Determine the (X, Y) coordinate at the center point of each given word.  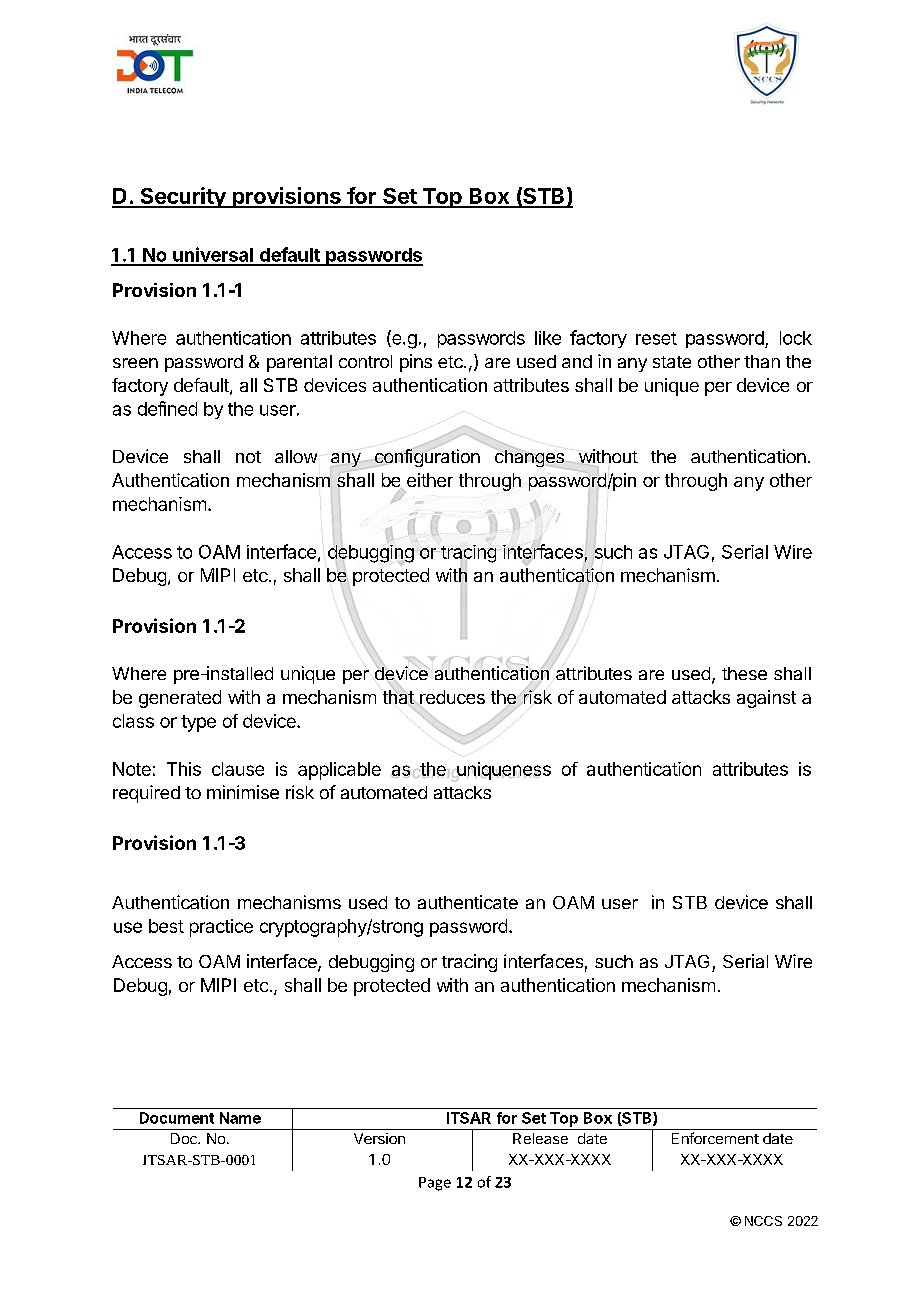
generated (180, 699)
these (744, 673)
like (548, 338)
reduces (451, 698)
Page (435, 1184)
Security (183, 197)
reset (656, 338)
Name (240, 1118)
